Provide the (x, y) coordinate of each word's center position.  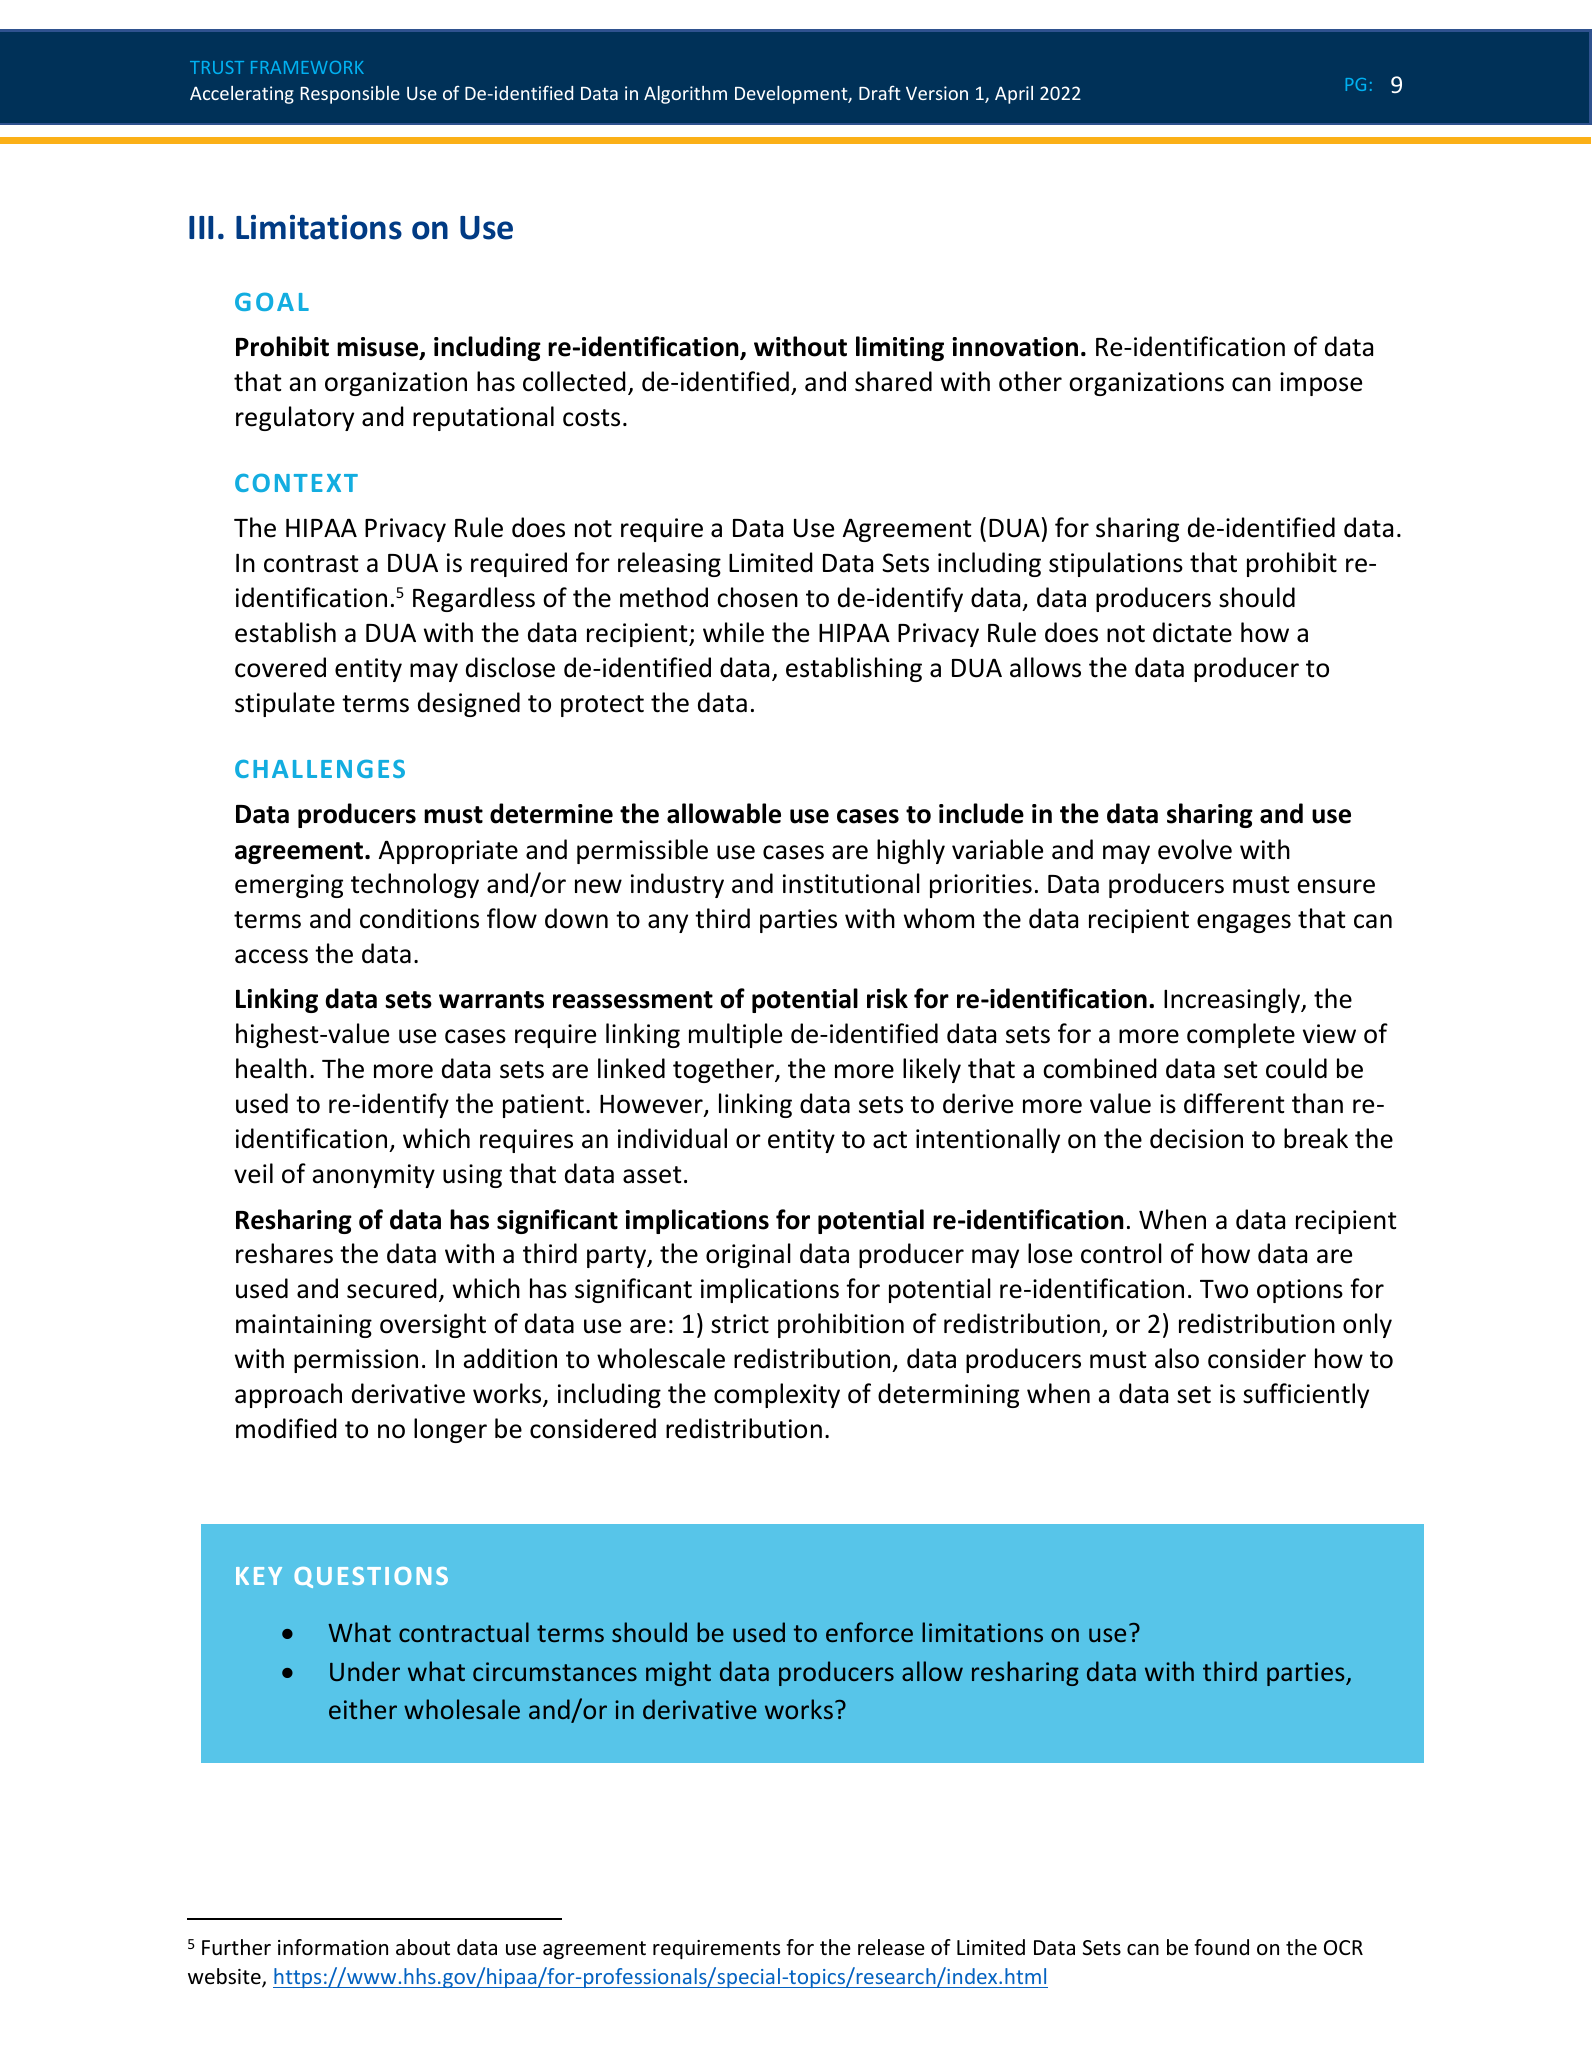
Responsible (350, 95)
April (1014, 95)
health (271, 1068)
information (333, 1947)
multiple (735, 1035)
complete (1241, 1035)
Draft (880, 92)
